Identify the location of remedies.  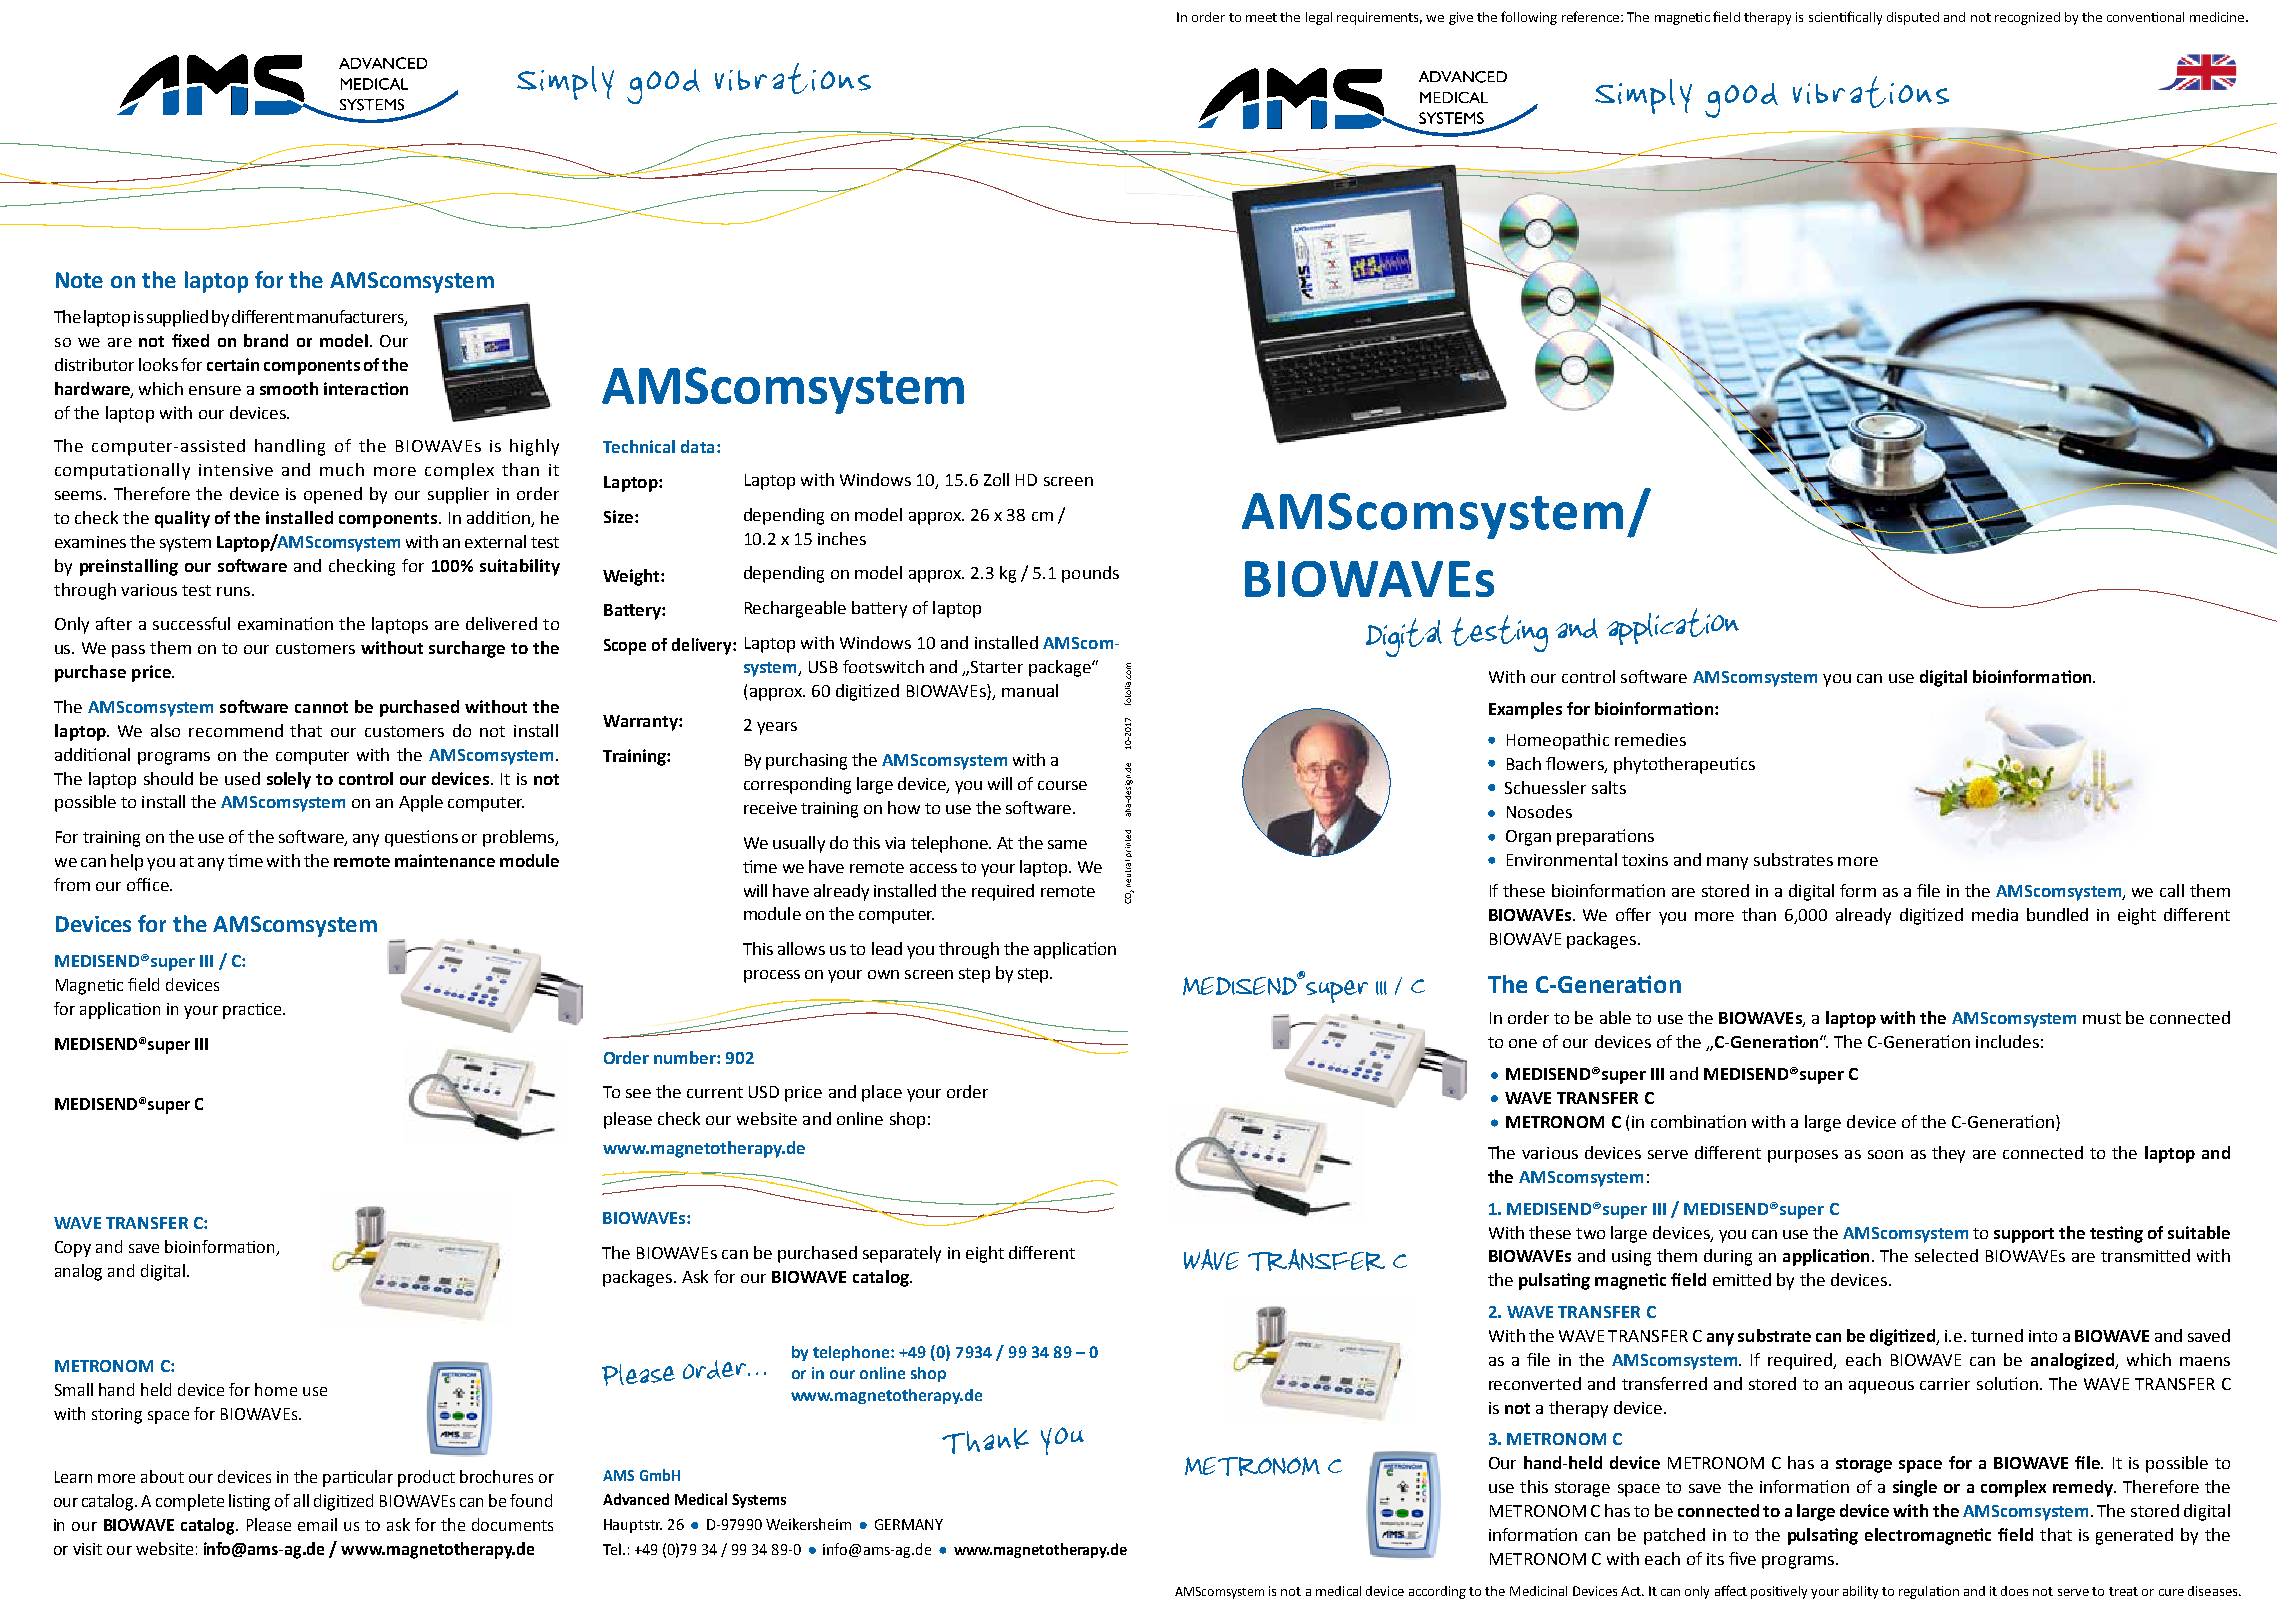
(1650, 739).
